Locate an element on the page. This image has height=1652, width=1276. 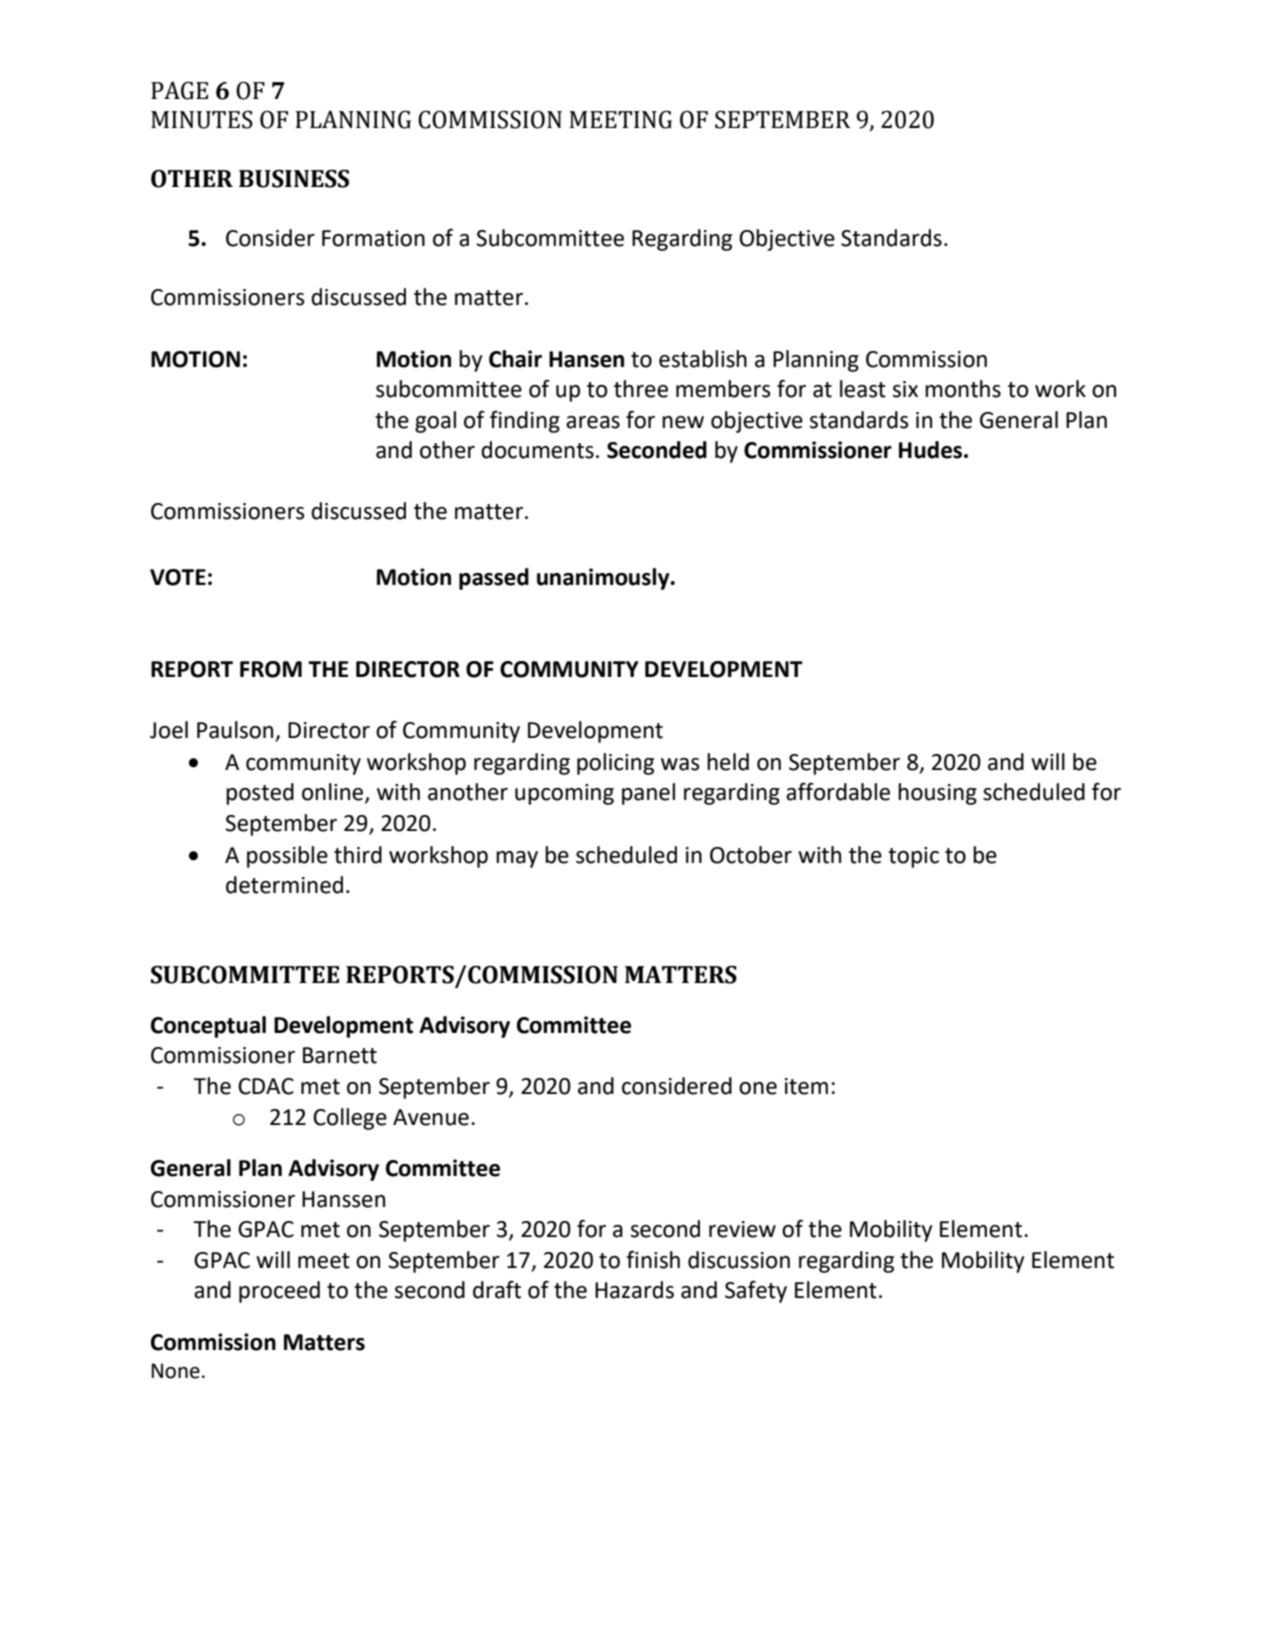
may is located at coordinates (517, 859).
